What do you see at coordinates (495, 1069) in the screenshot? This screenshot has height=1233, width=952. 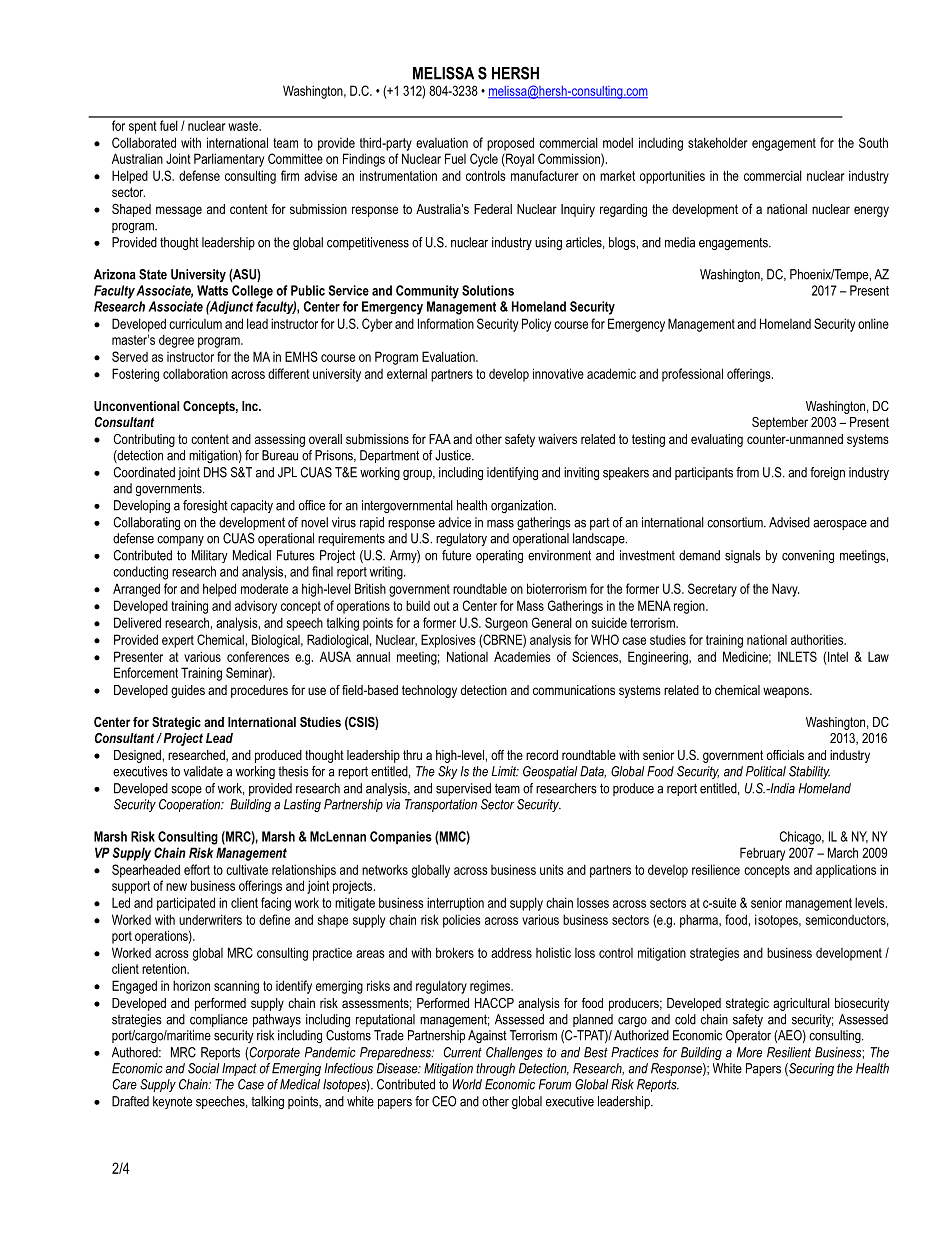 I see `through` at bounding box center [495, 1069].
